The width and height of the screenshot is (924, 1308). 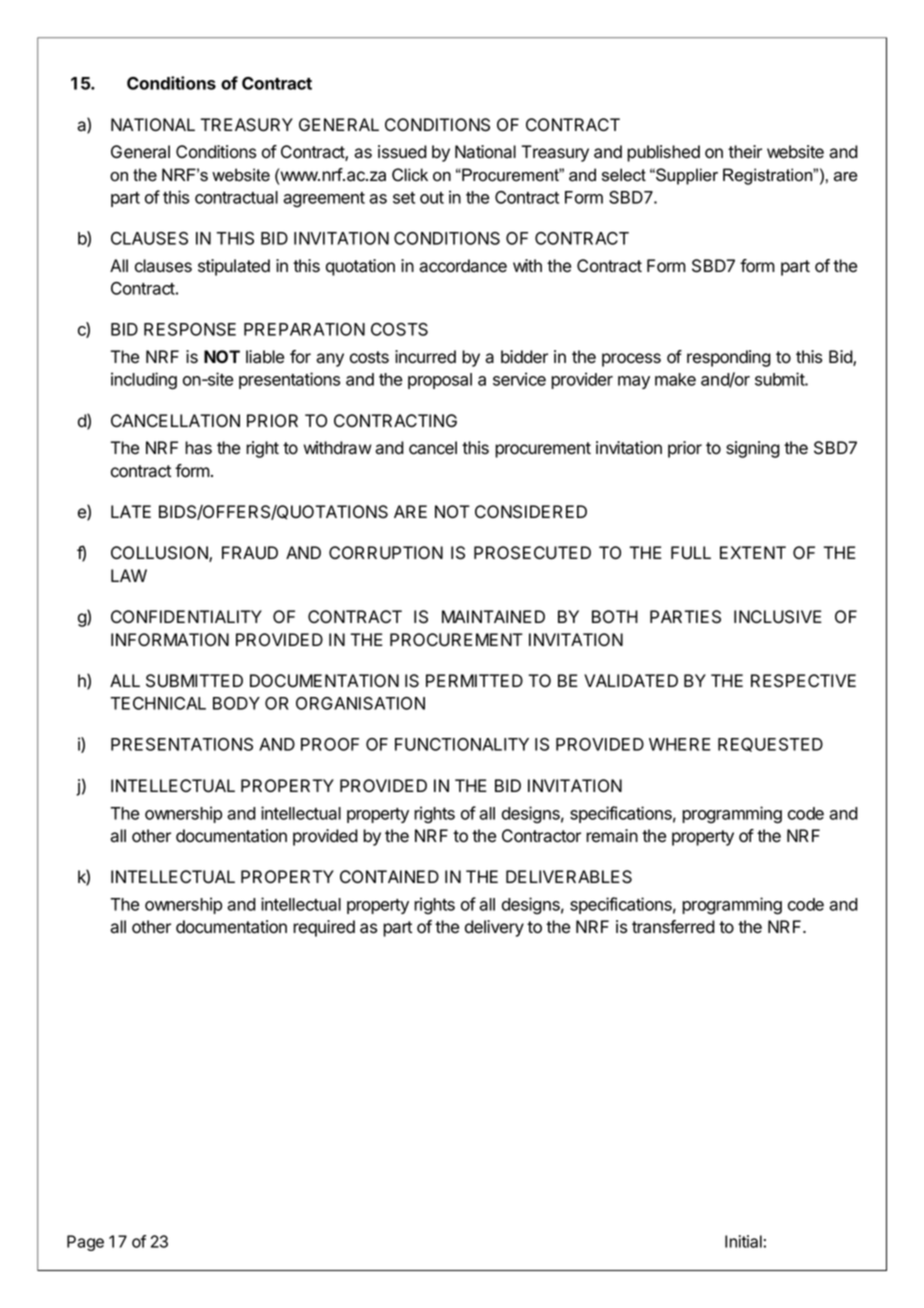 I want to click on PERMITTED, so click(x=474, y=680).
